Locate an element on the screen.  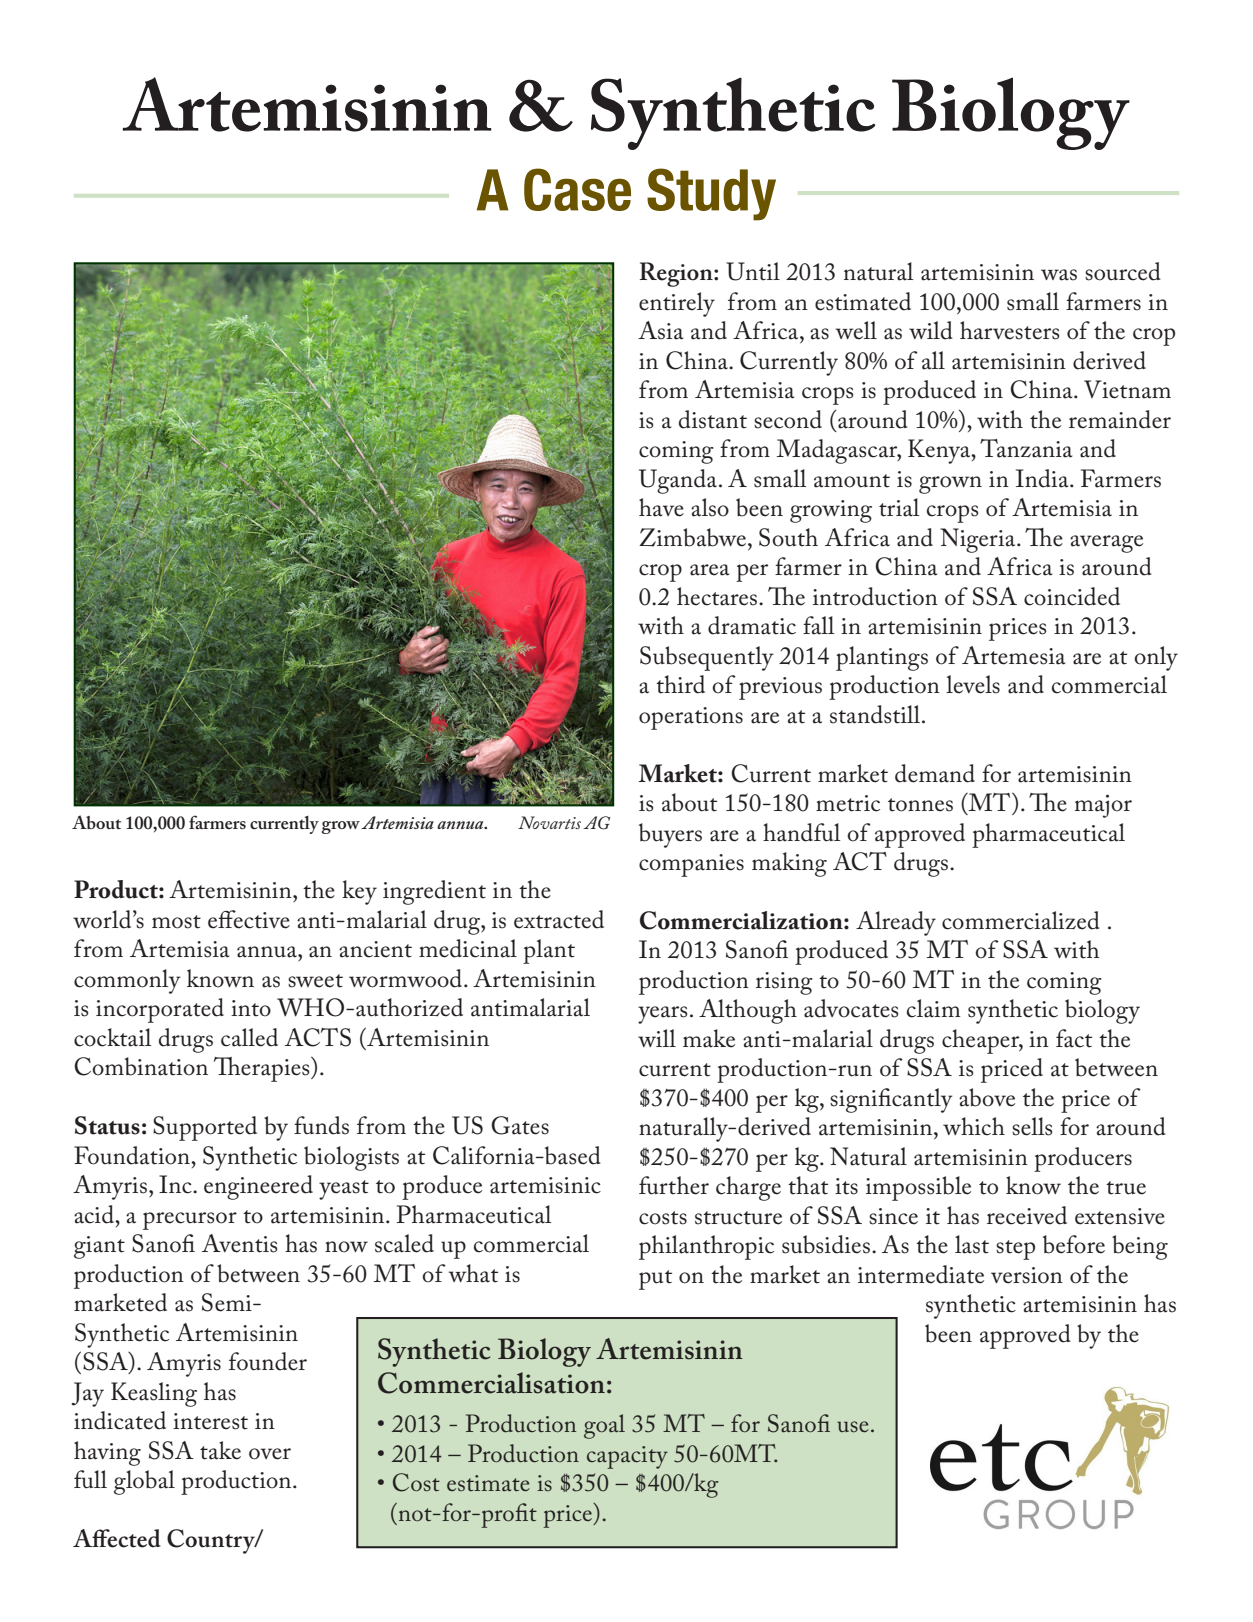
Region is located at coordinates (677, 274).
